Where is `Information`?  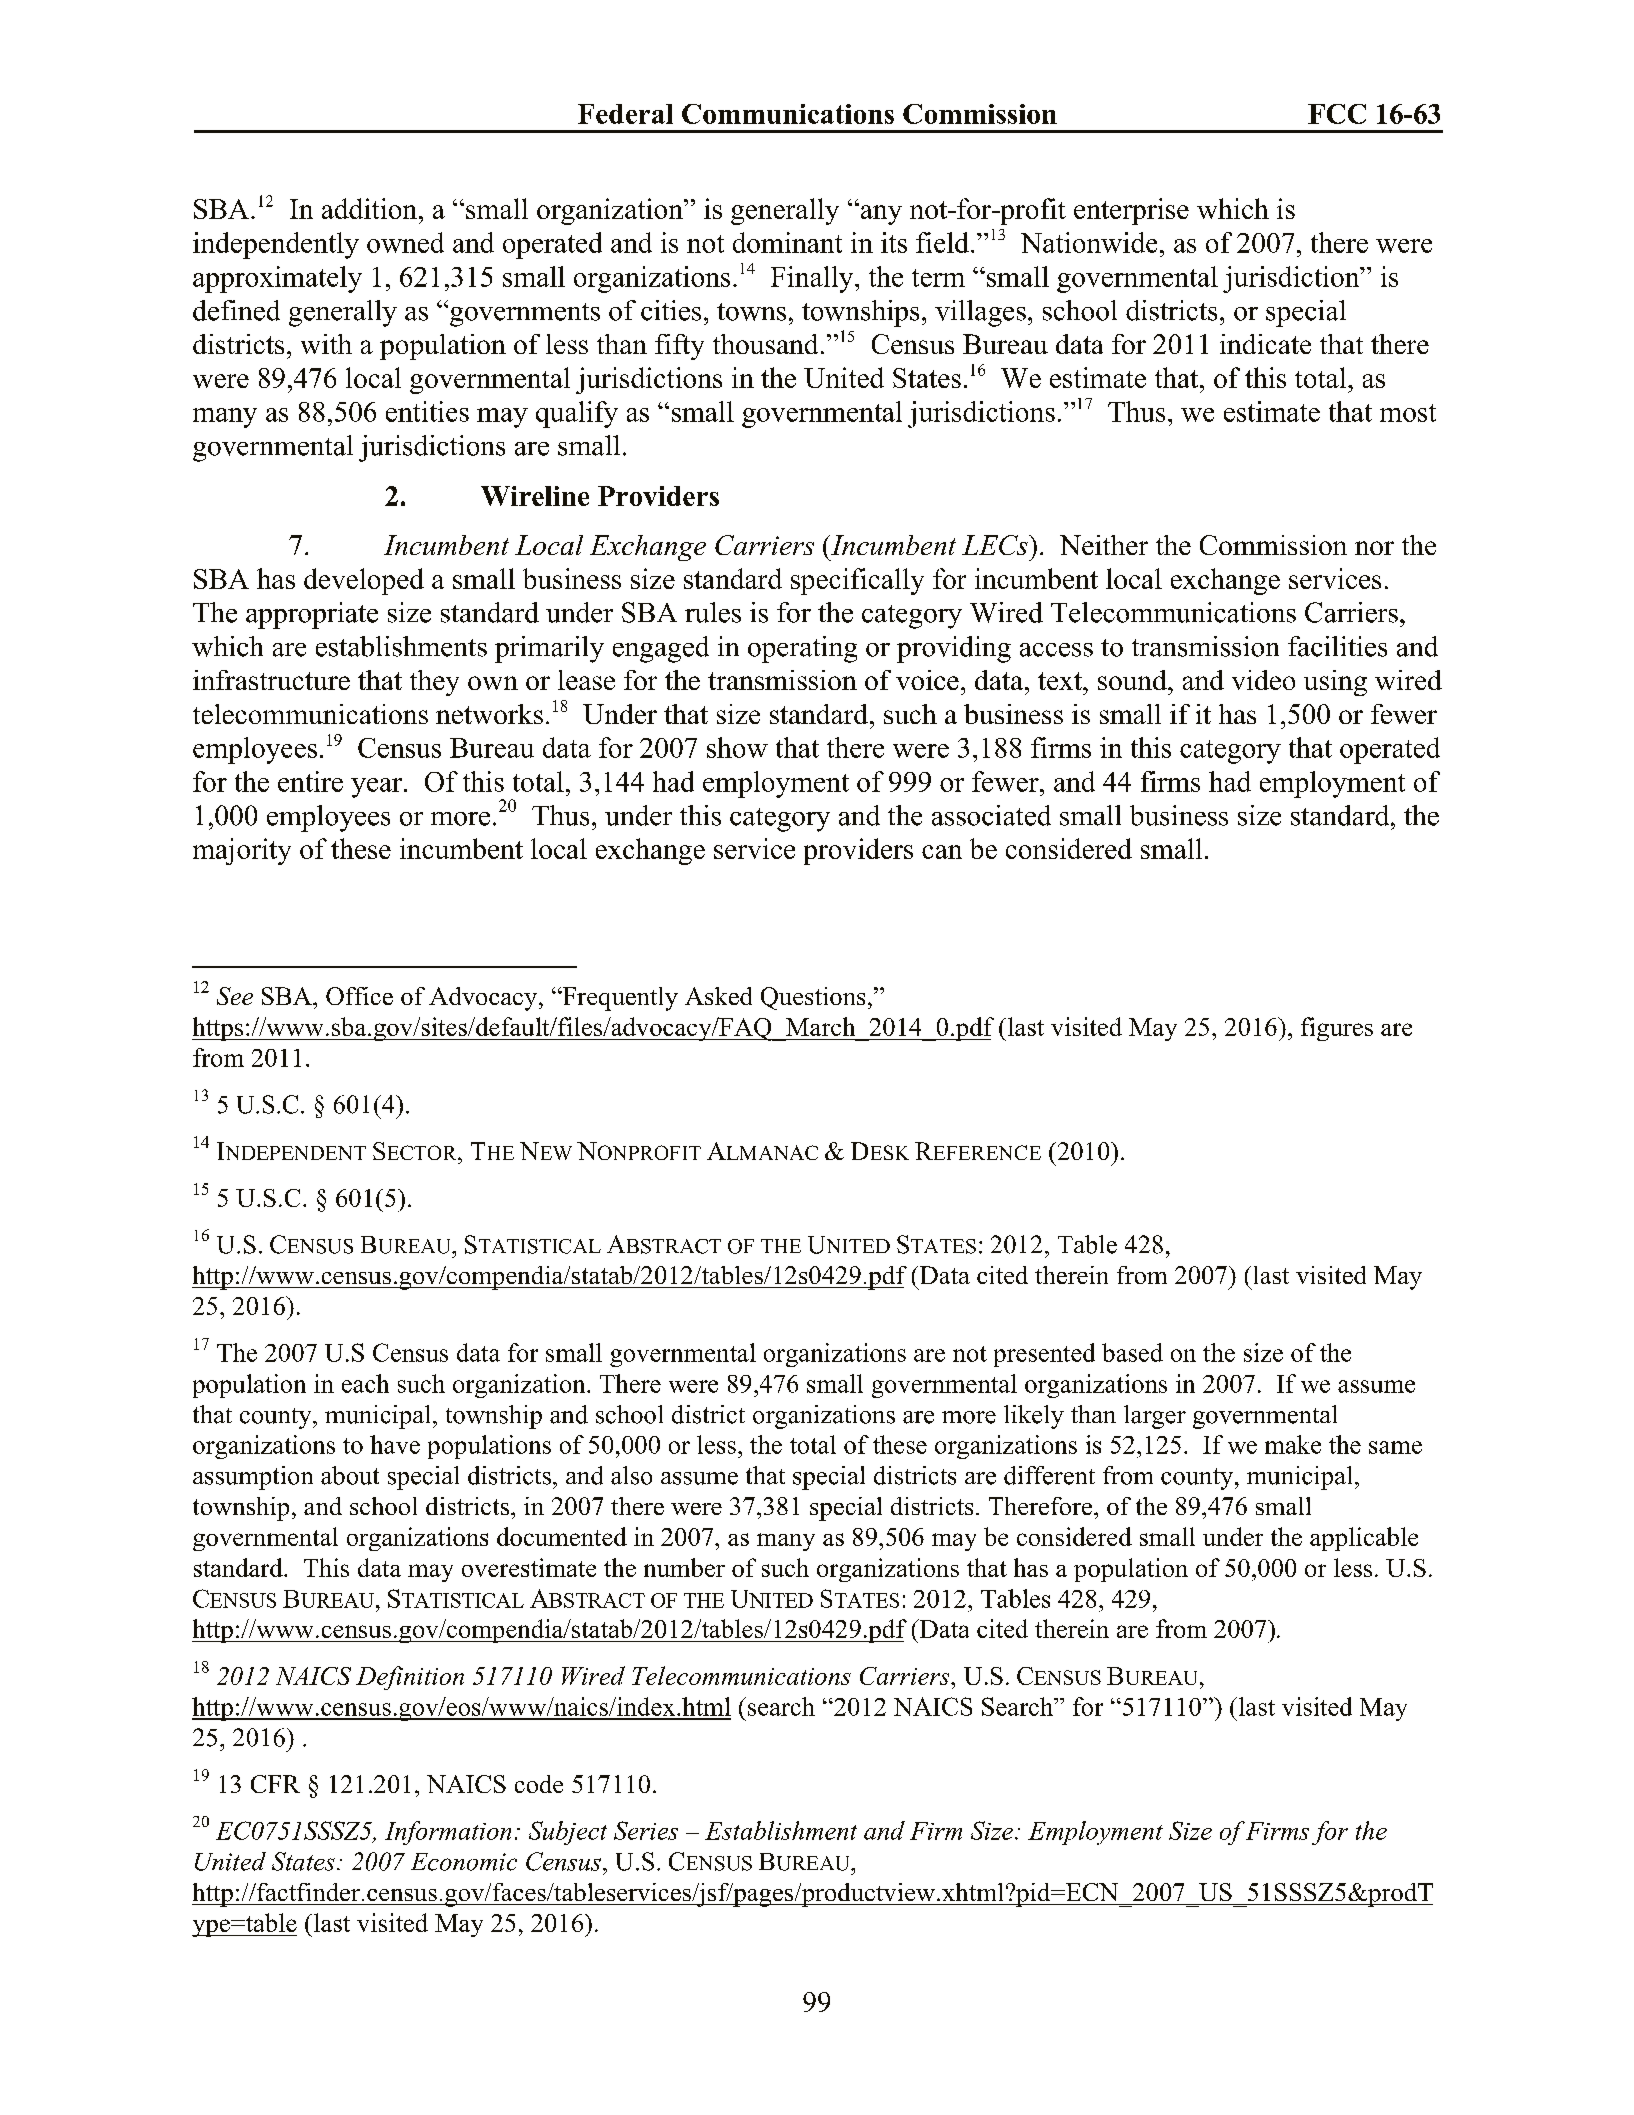
Information is located at coordinates (448, 1833).
